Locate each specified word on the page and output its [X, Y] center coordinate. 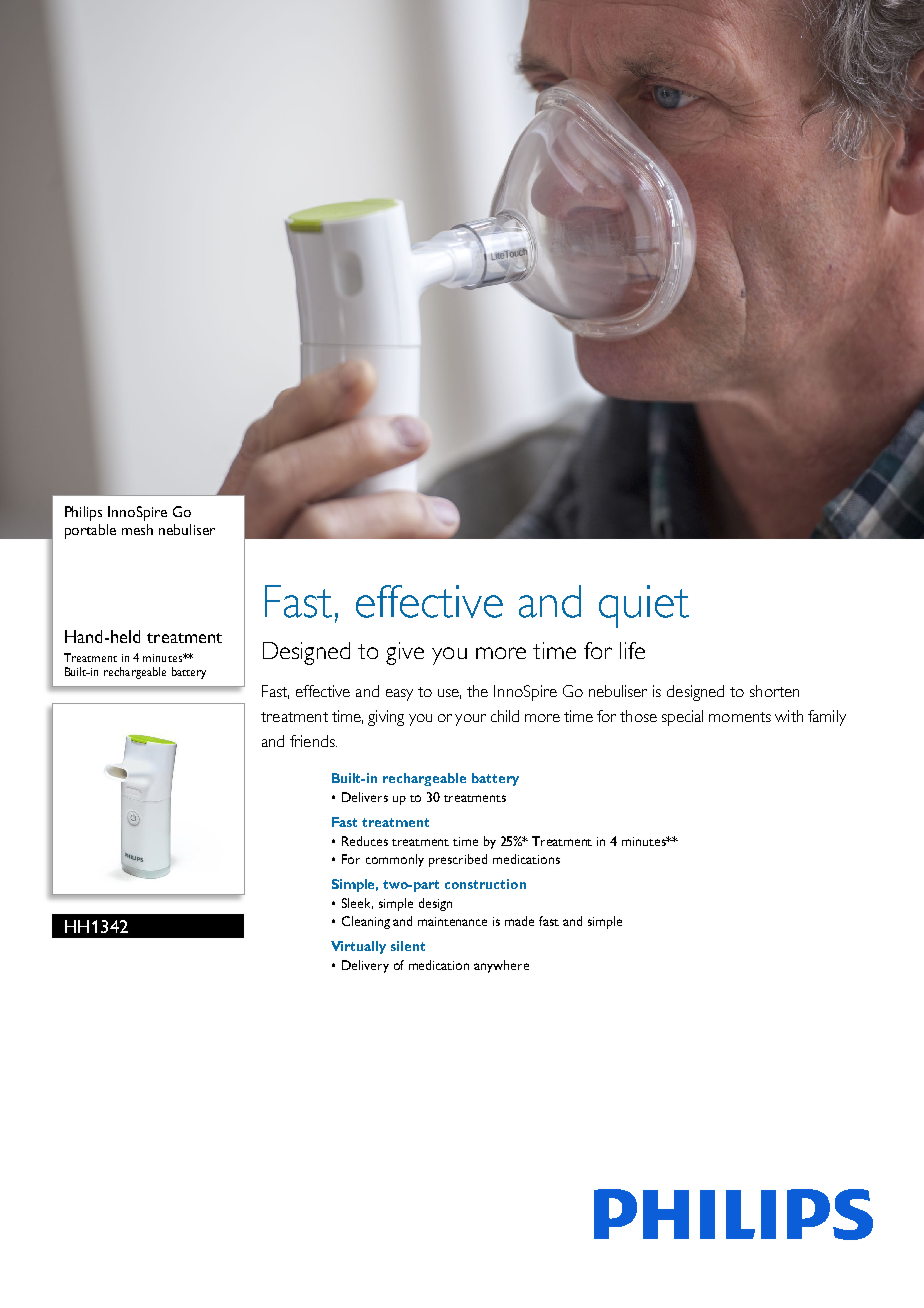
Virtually [358, 947]
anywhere [501, 966]
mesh [137, 529]
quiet [644, 606]
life [632, 650]
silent [408, 946]
